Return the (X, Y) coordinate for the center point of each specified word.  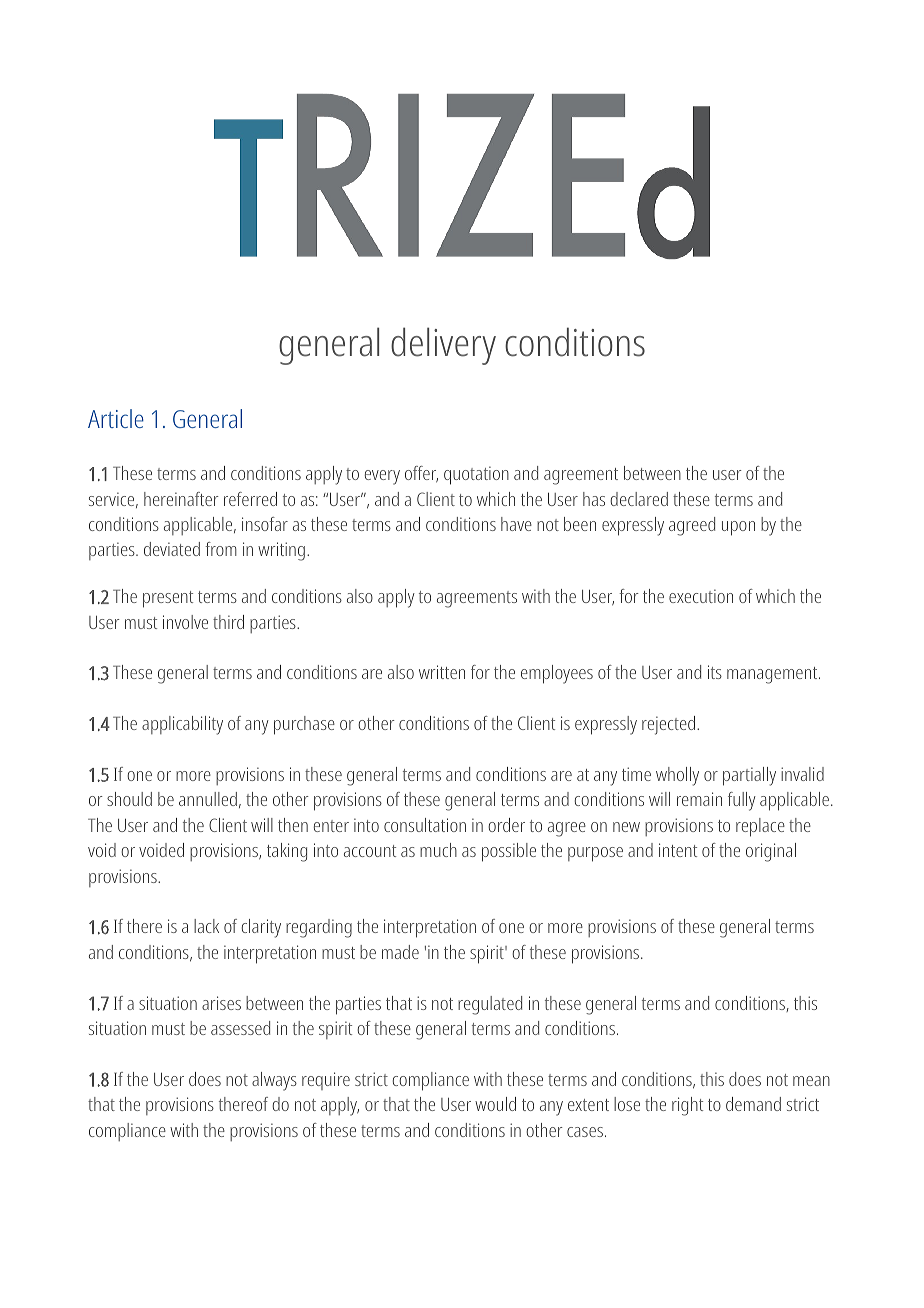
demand (753, 1104)
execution (701, 596)
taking (287, 852)
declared (639, 499)
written (442, 672)
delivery (443, 346)
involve (185, 622)
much (438, 850)
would (495, 1104)
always (274, 1081)
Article (116, 418)
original (771, 852)
